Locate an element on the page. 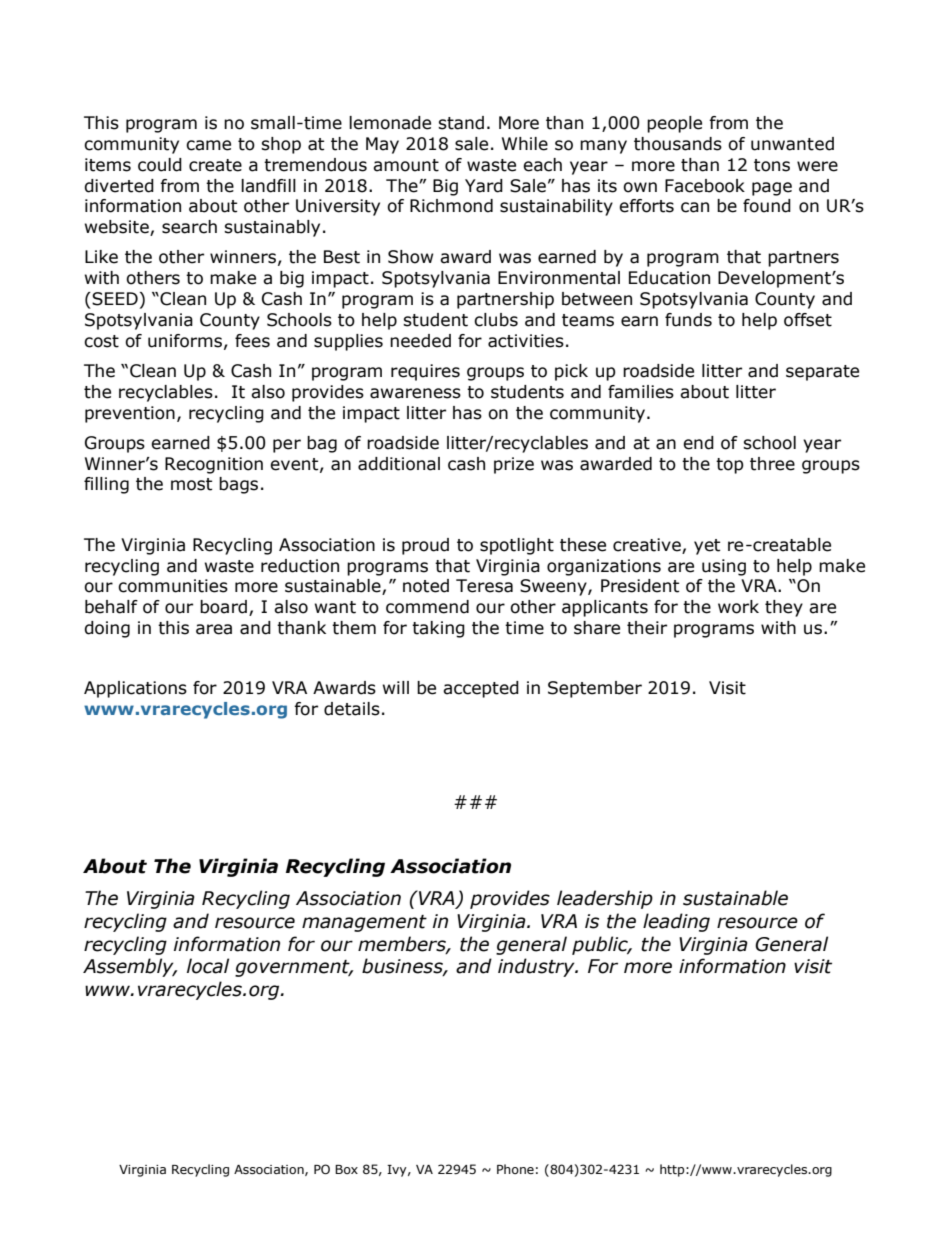 Image resolution: width=952 pixels, height=1233 pixels. tons is located at coordinates (772, 165).
